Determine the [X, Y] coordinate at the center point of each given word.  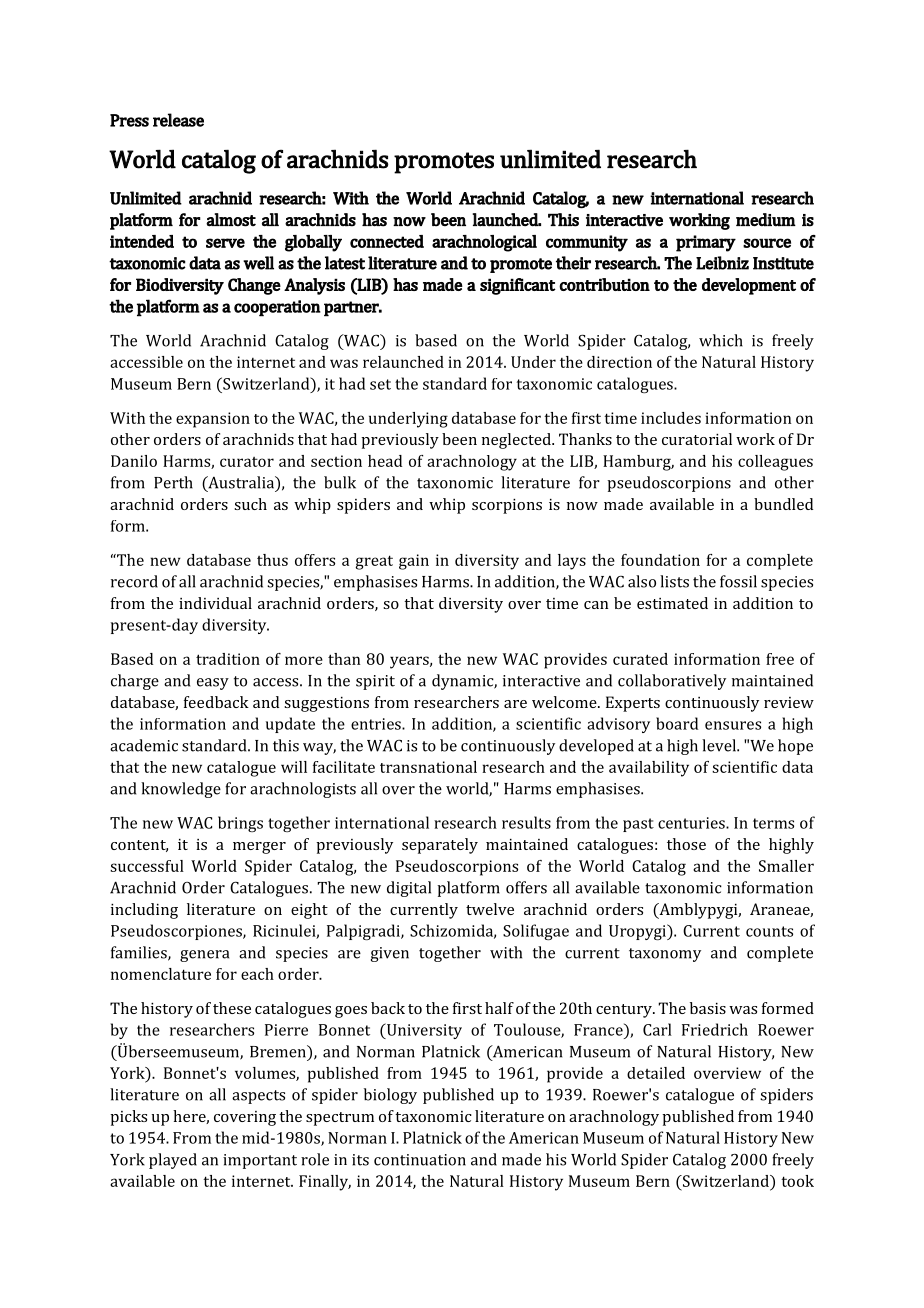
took [797, 1181]
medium [766, 220]
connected [387, 241]
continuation [420, 1160]
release [178, 120]
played [173, 1161]
